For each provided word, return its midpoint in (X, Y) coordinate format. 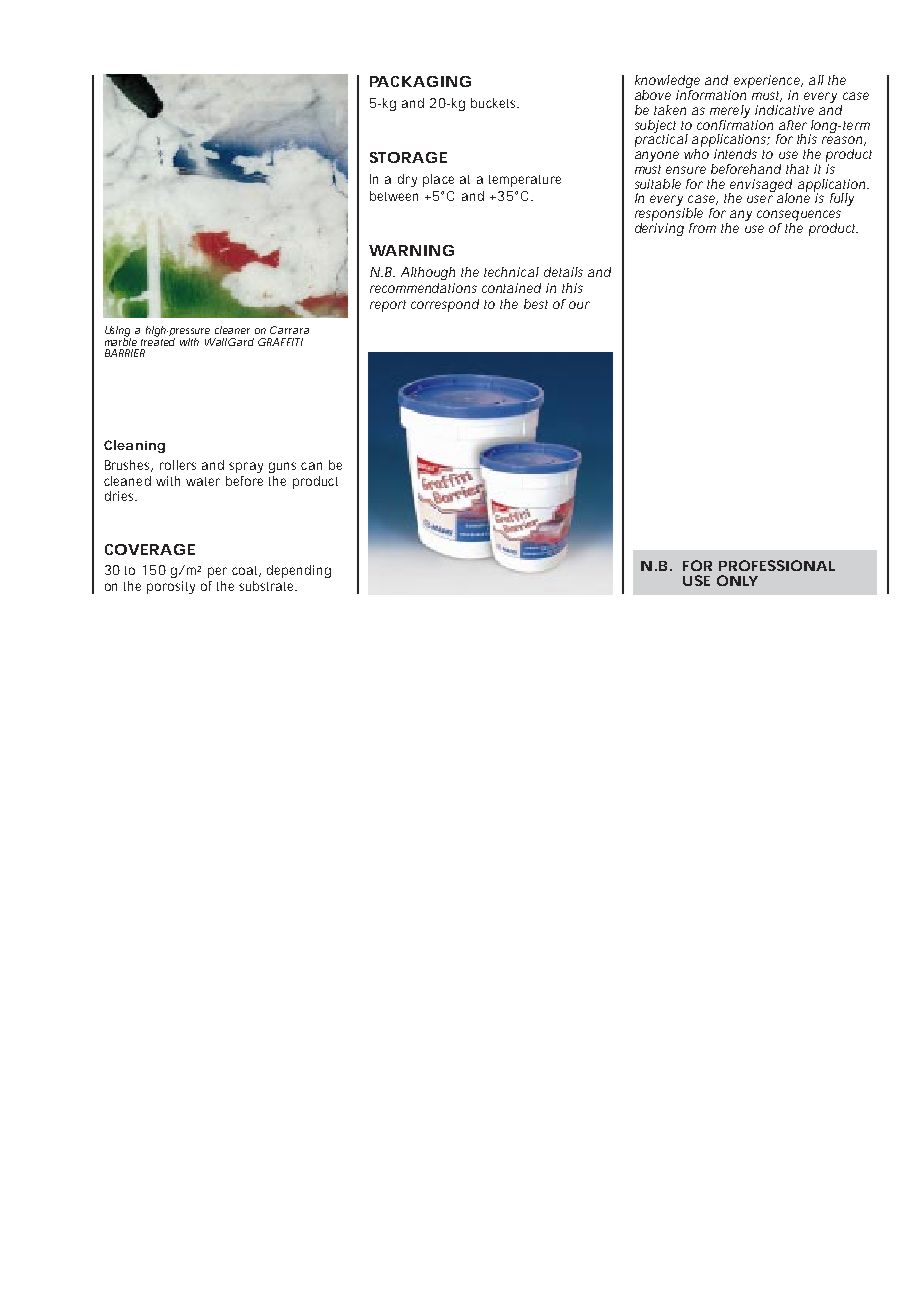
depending (299, 571)
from (702, 228)
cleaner (232, 330)
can (311, 466)
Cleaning (134, 446)
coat (246, 571)
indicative (784, 110)
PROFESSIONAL (777, 565)
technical (511, 272)
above (653, 95)
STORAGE (408, 157)
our (579, 305)
